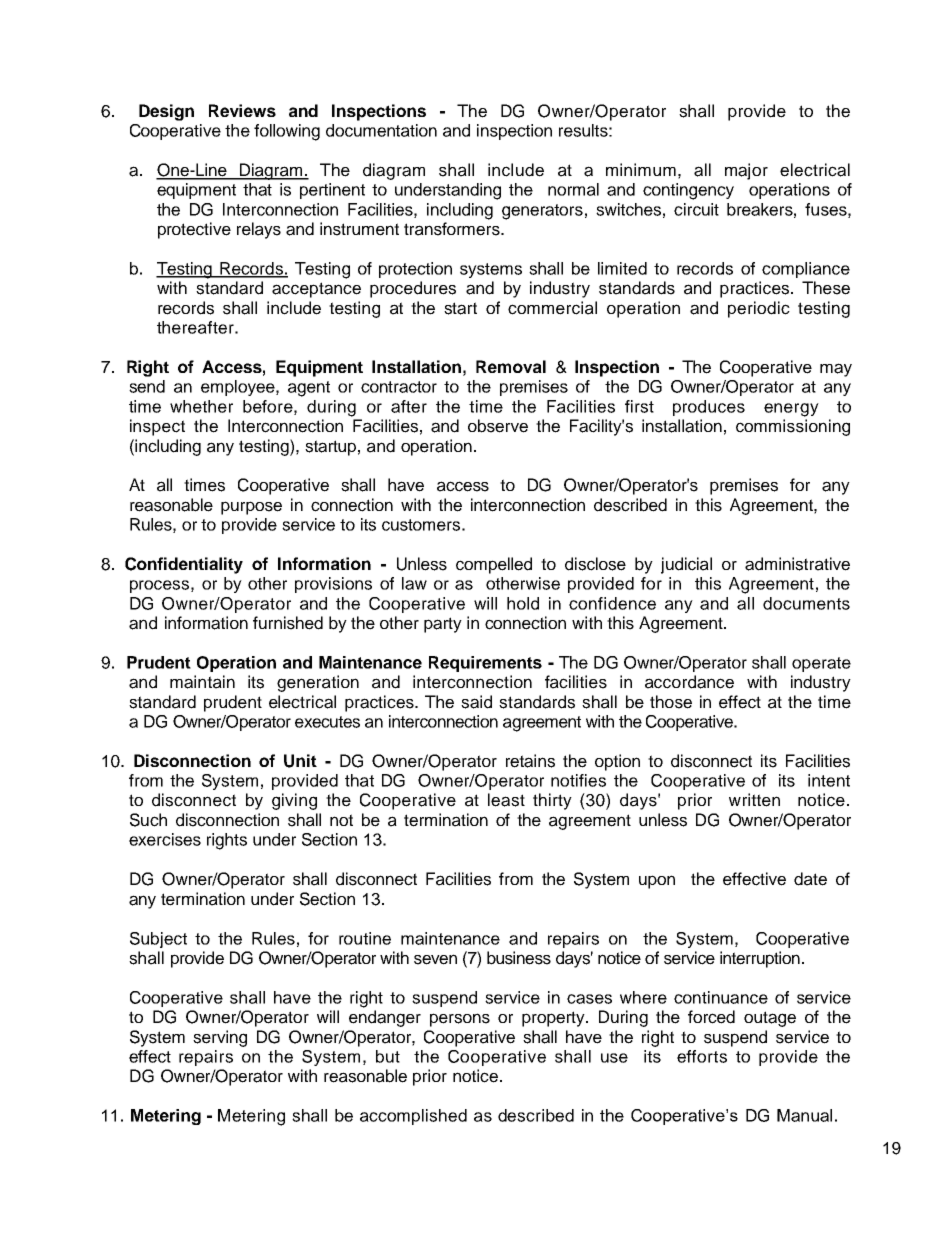 The width and height of the screenshot is (952, 1233). Describe the element at coordinates (791, 410) in the screenshot. I see `energy` at that location.
